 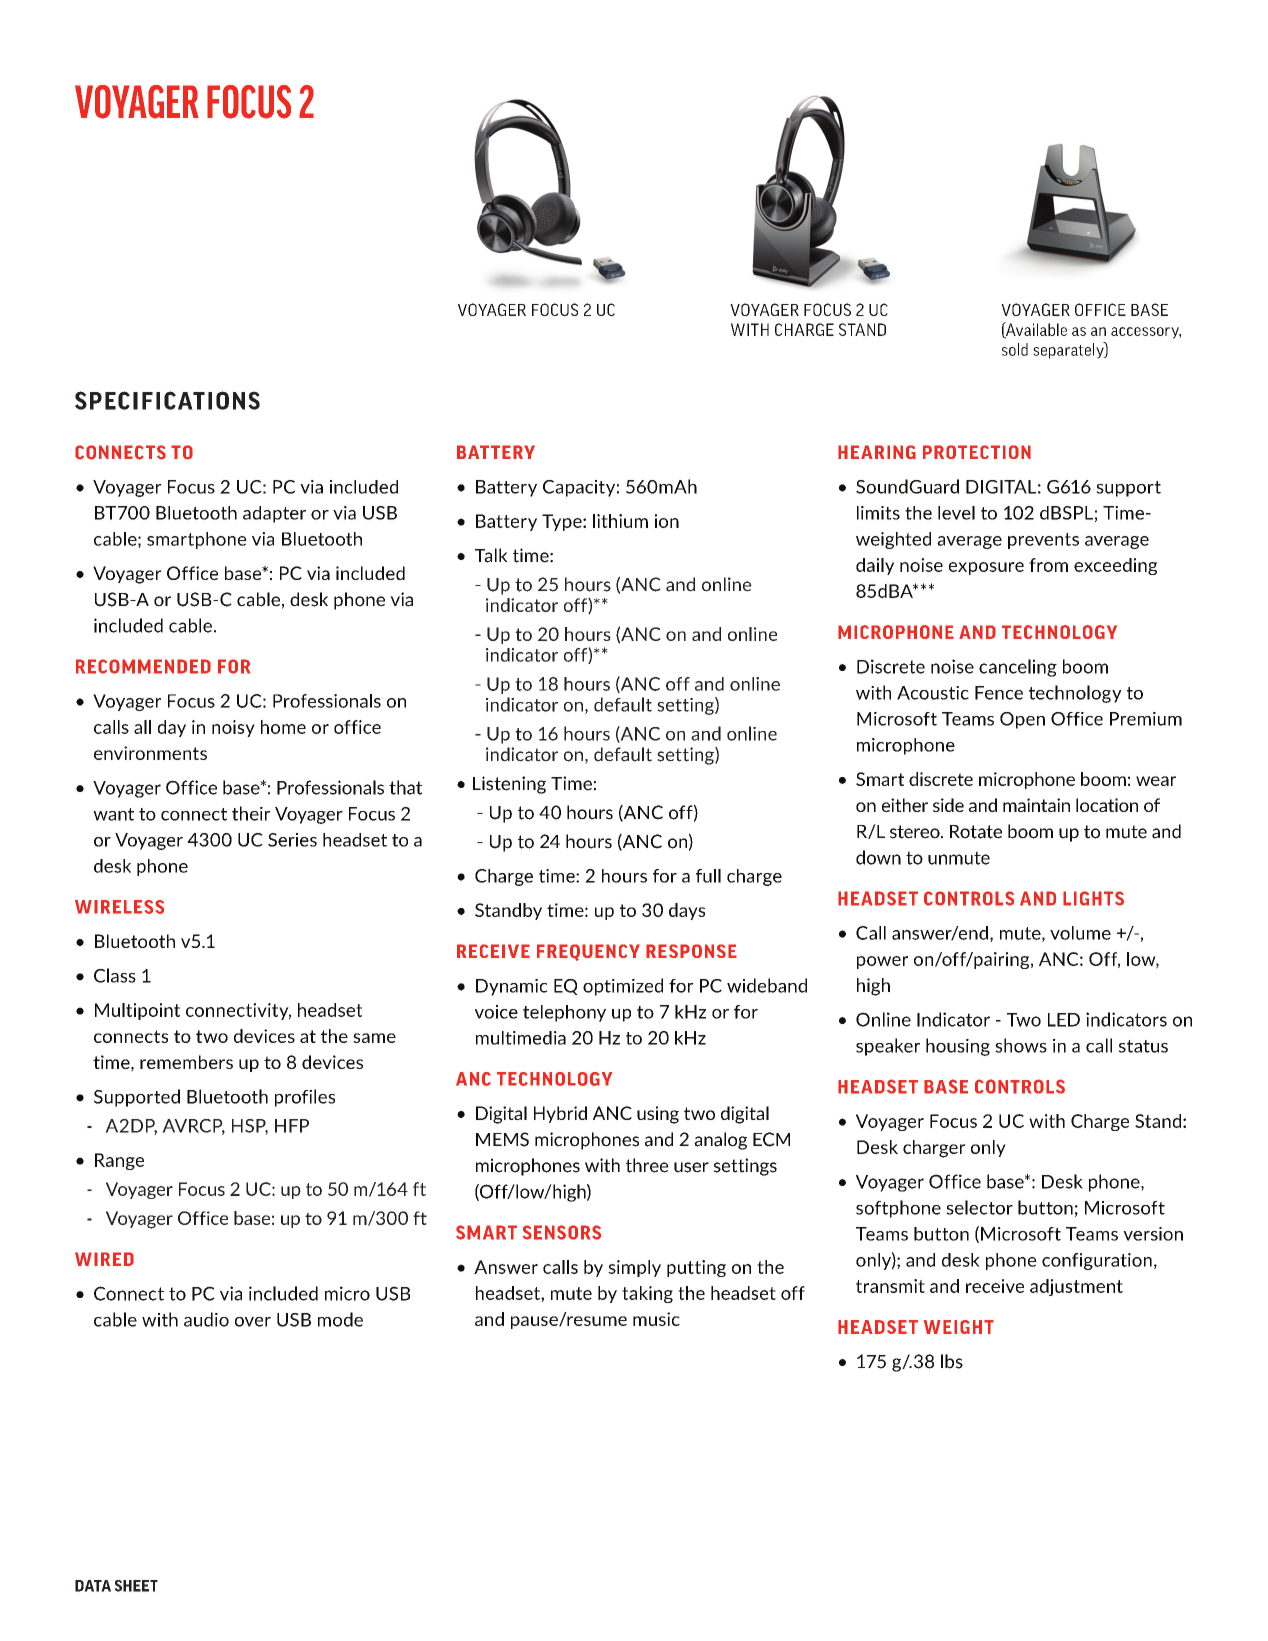 I want to click on SPECIFICATIONS, so click(x=167, y=400).
